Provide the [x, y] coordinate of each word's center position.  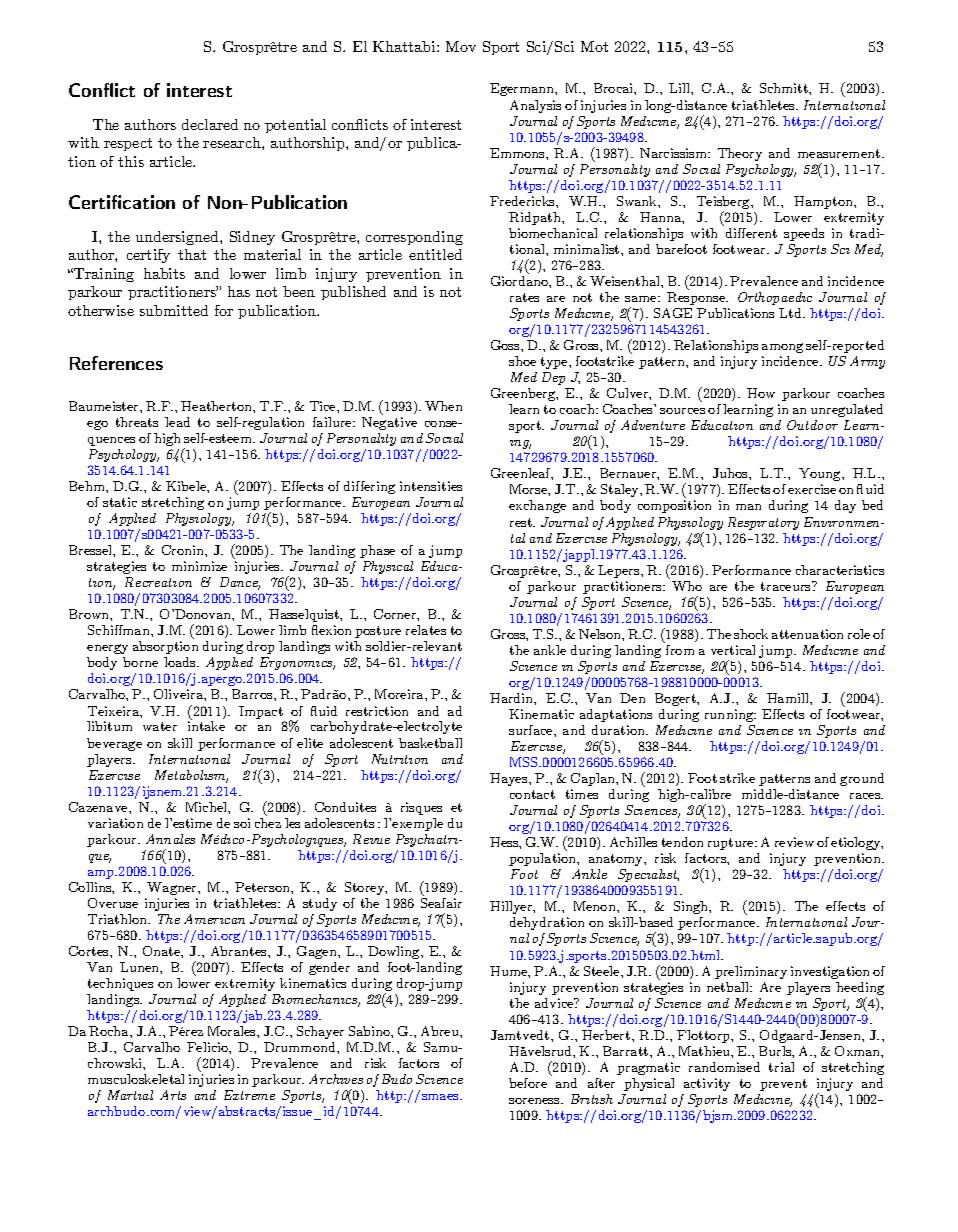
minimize [199, 566]
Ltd [791, 313]
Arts [173, 1095]
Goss [506, 345]
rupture [732, 844]
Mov [461, 46]
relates [426, 630]
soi [242, 823]
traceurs [787, 586]
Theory [740, 154]
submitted [174, 310]
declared [210, 124]
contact [532, 794]
